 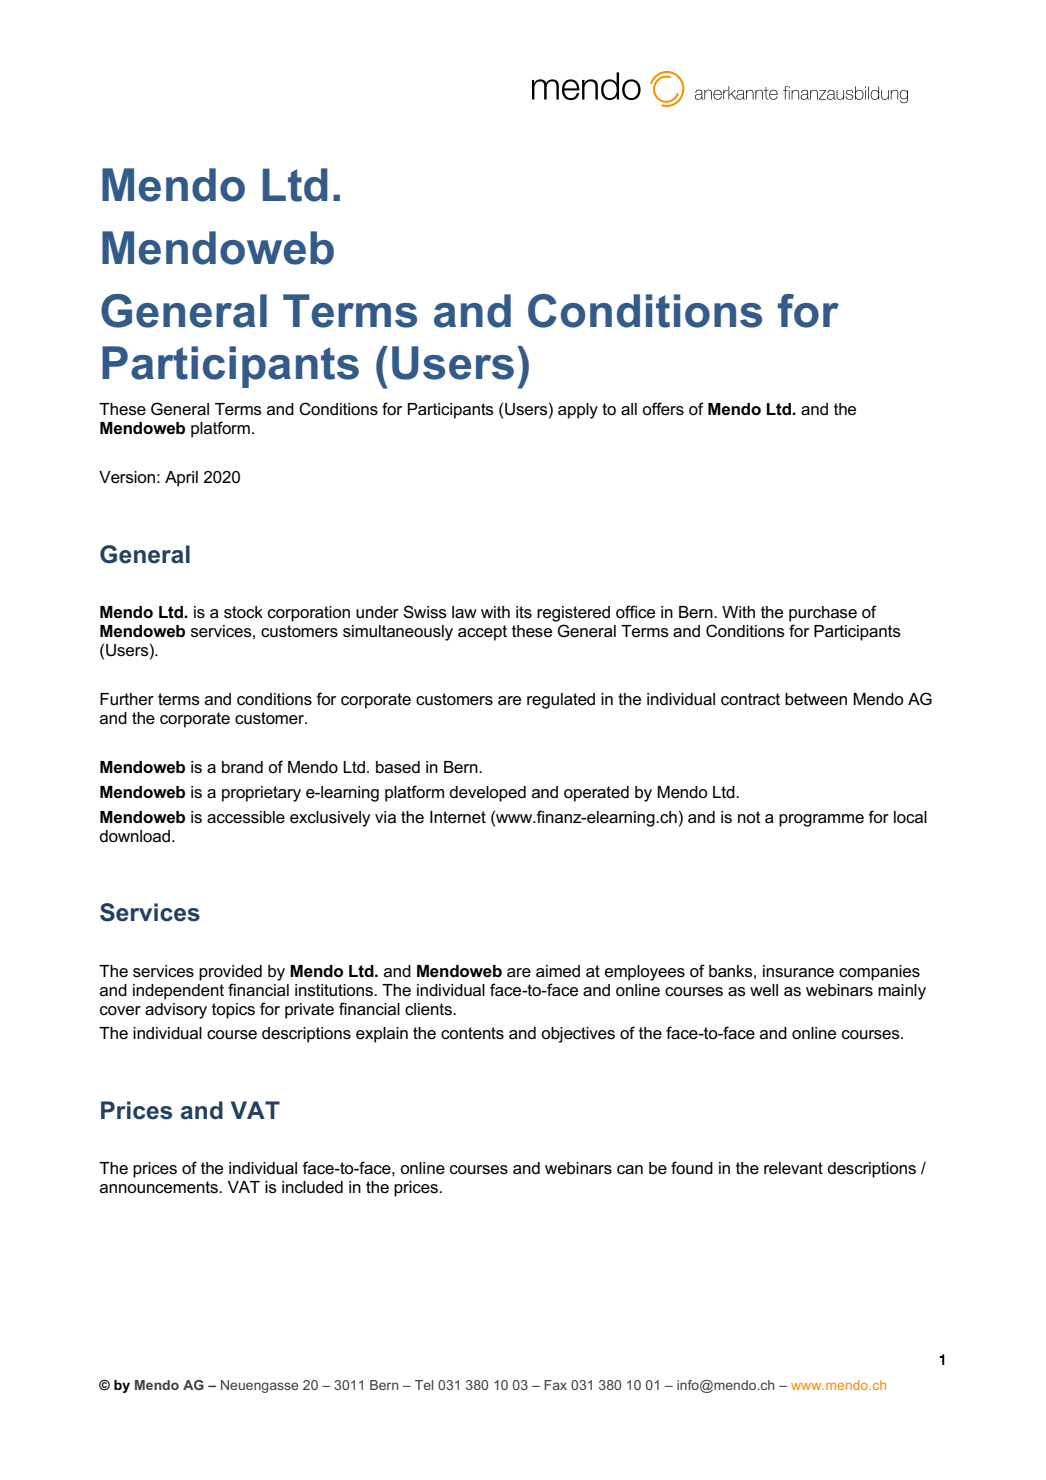 I want to click on its, so click(x=524, y=612).
